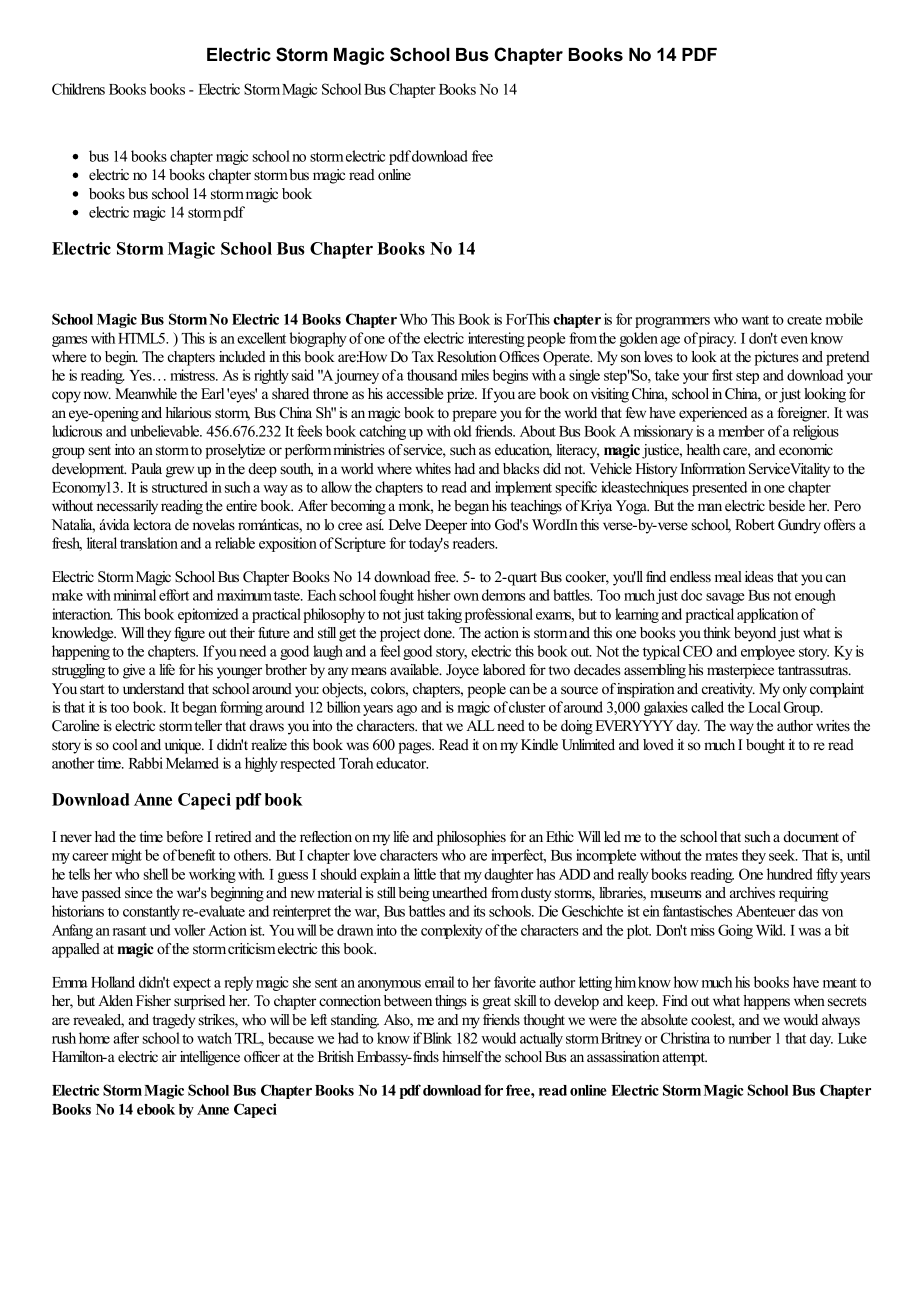 The height and width of the image is (1308, 924). I want to click on Childrens, so click(78, 89).
